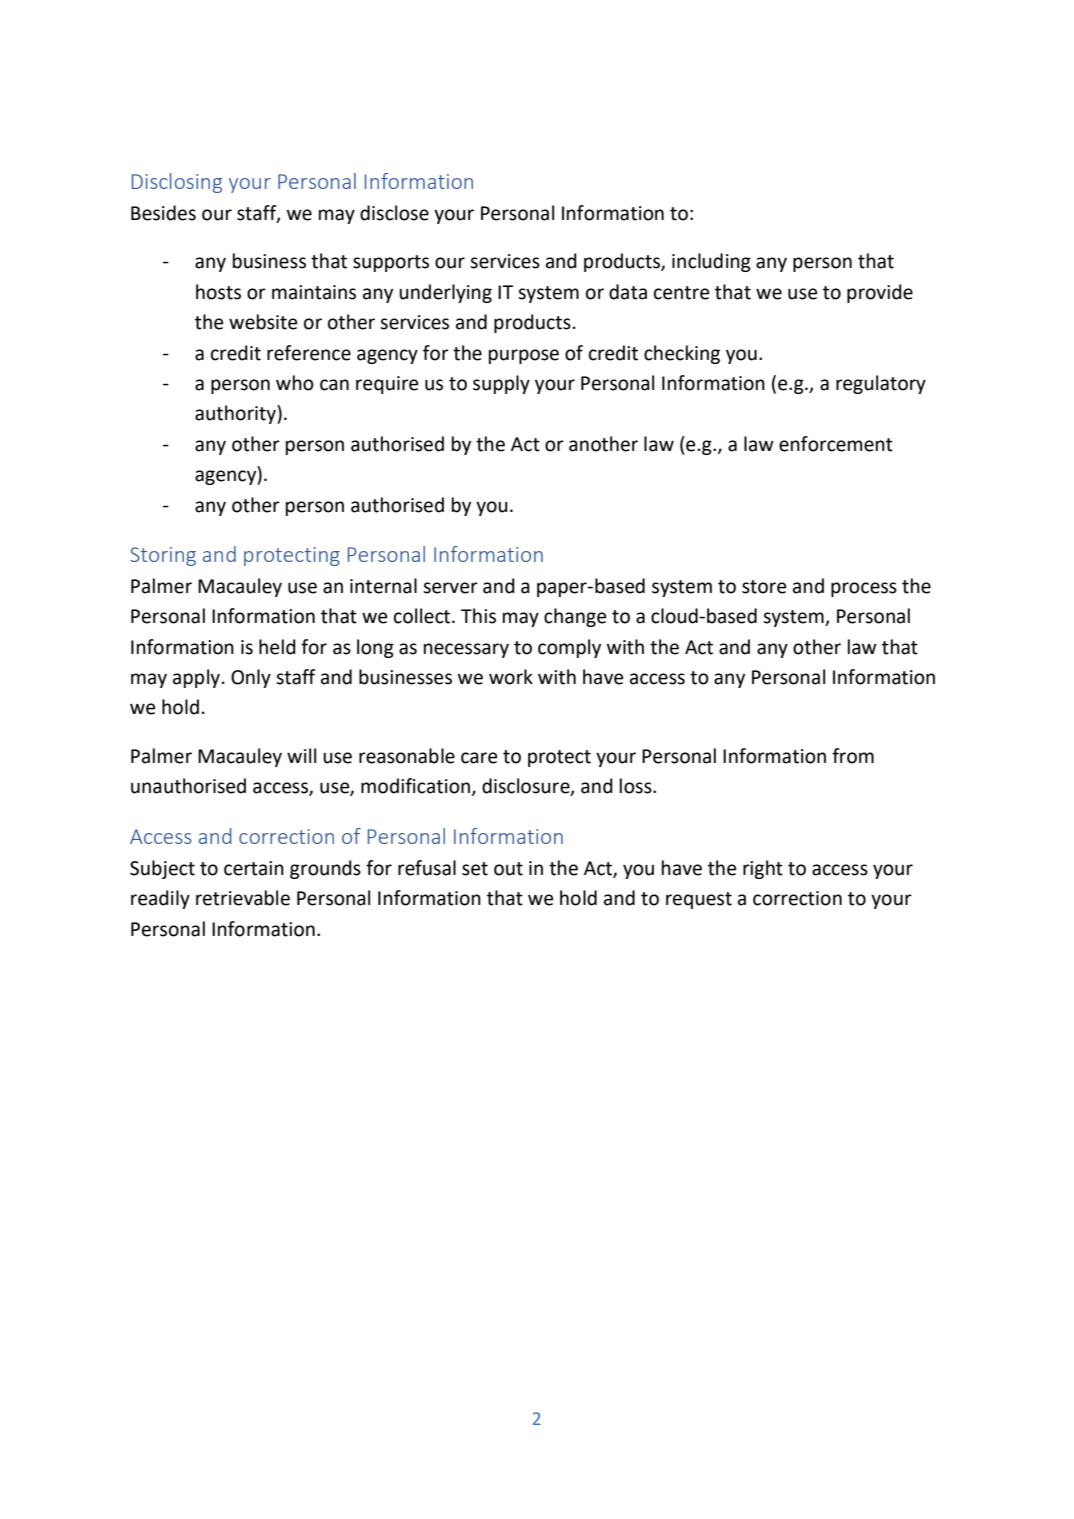 This screenshot has width=1074, height=1519. I want to click on Storing, so click(163, 556).
